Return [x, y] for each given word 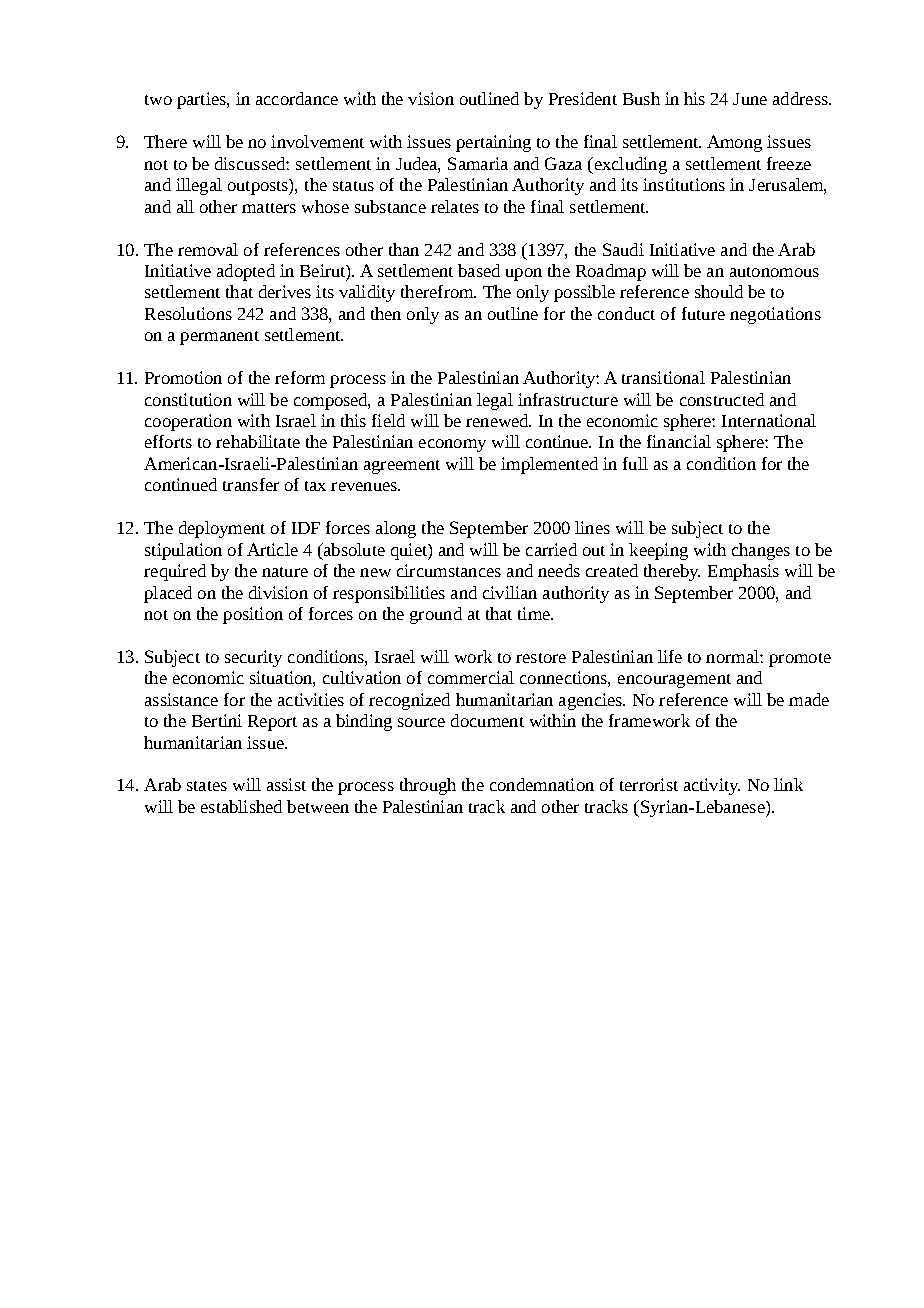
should [719, 291]
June [750, 99]
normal [733, 656]
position [253, 615]
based [479, 270]
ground [436, 615]
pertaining [493, 143]
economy [452, 445]
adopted [246, 272]
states [207, 786]
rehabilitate [258, 441]
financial [679, 441]
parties [202, 100]
